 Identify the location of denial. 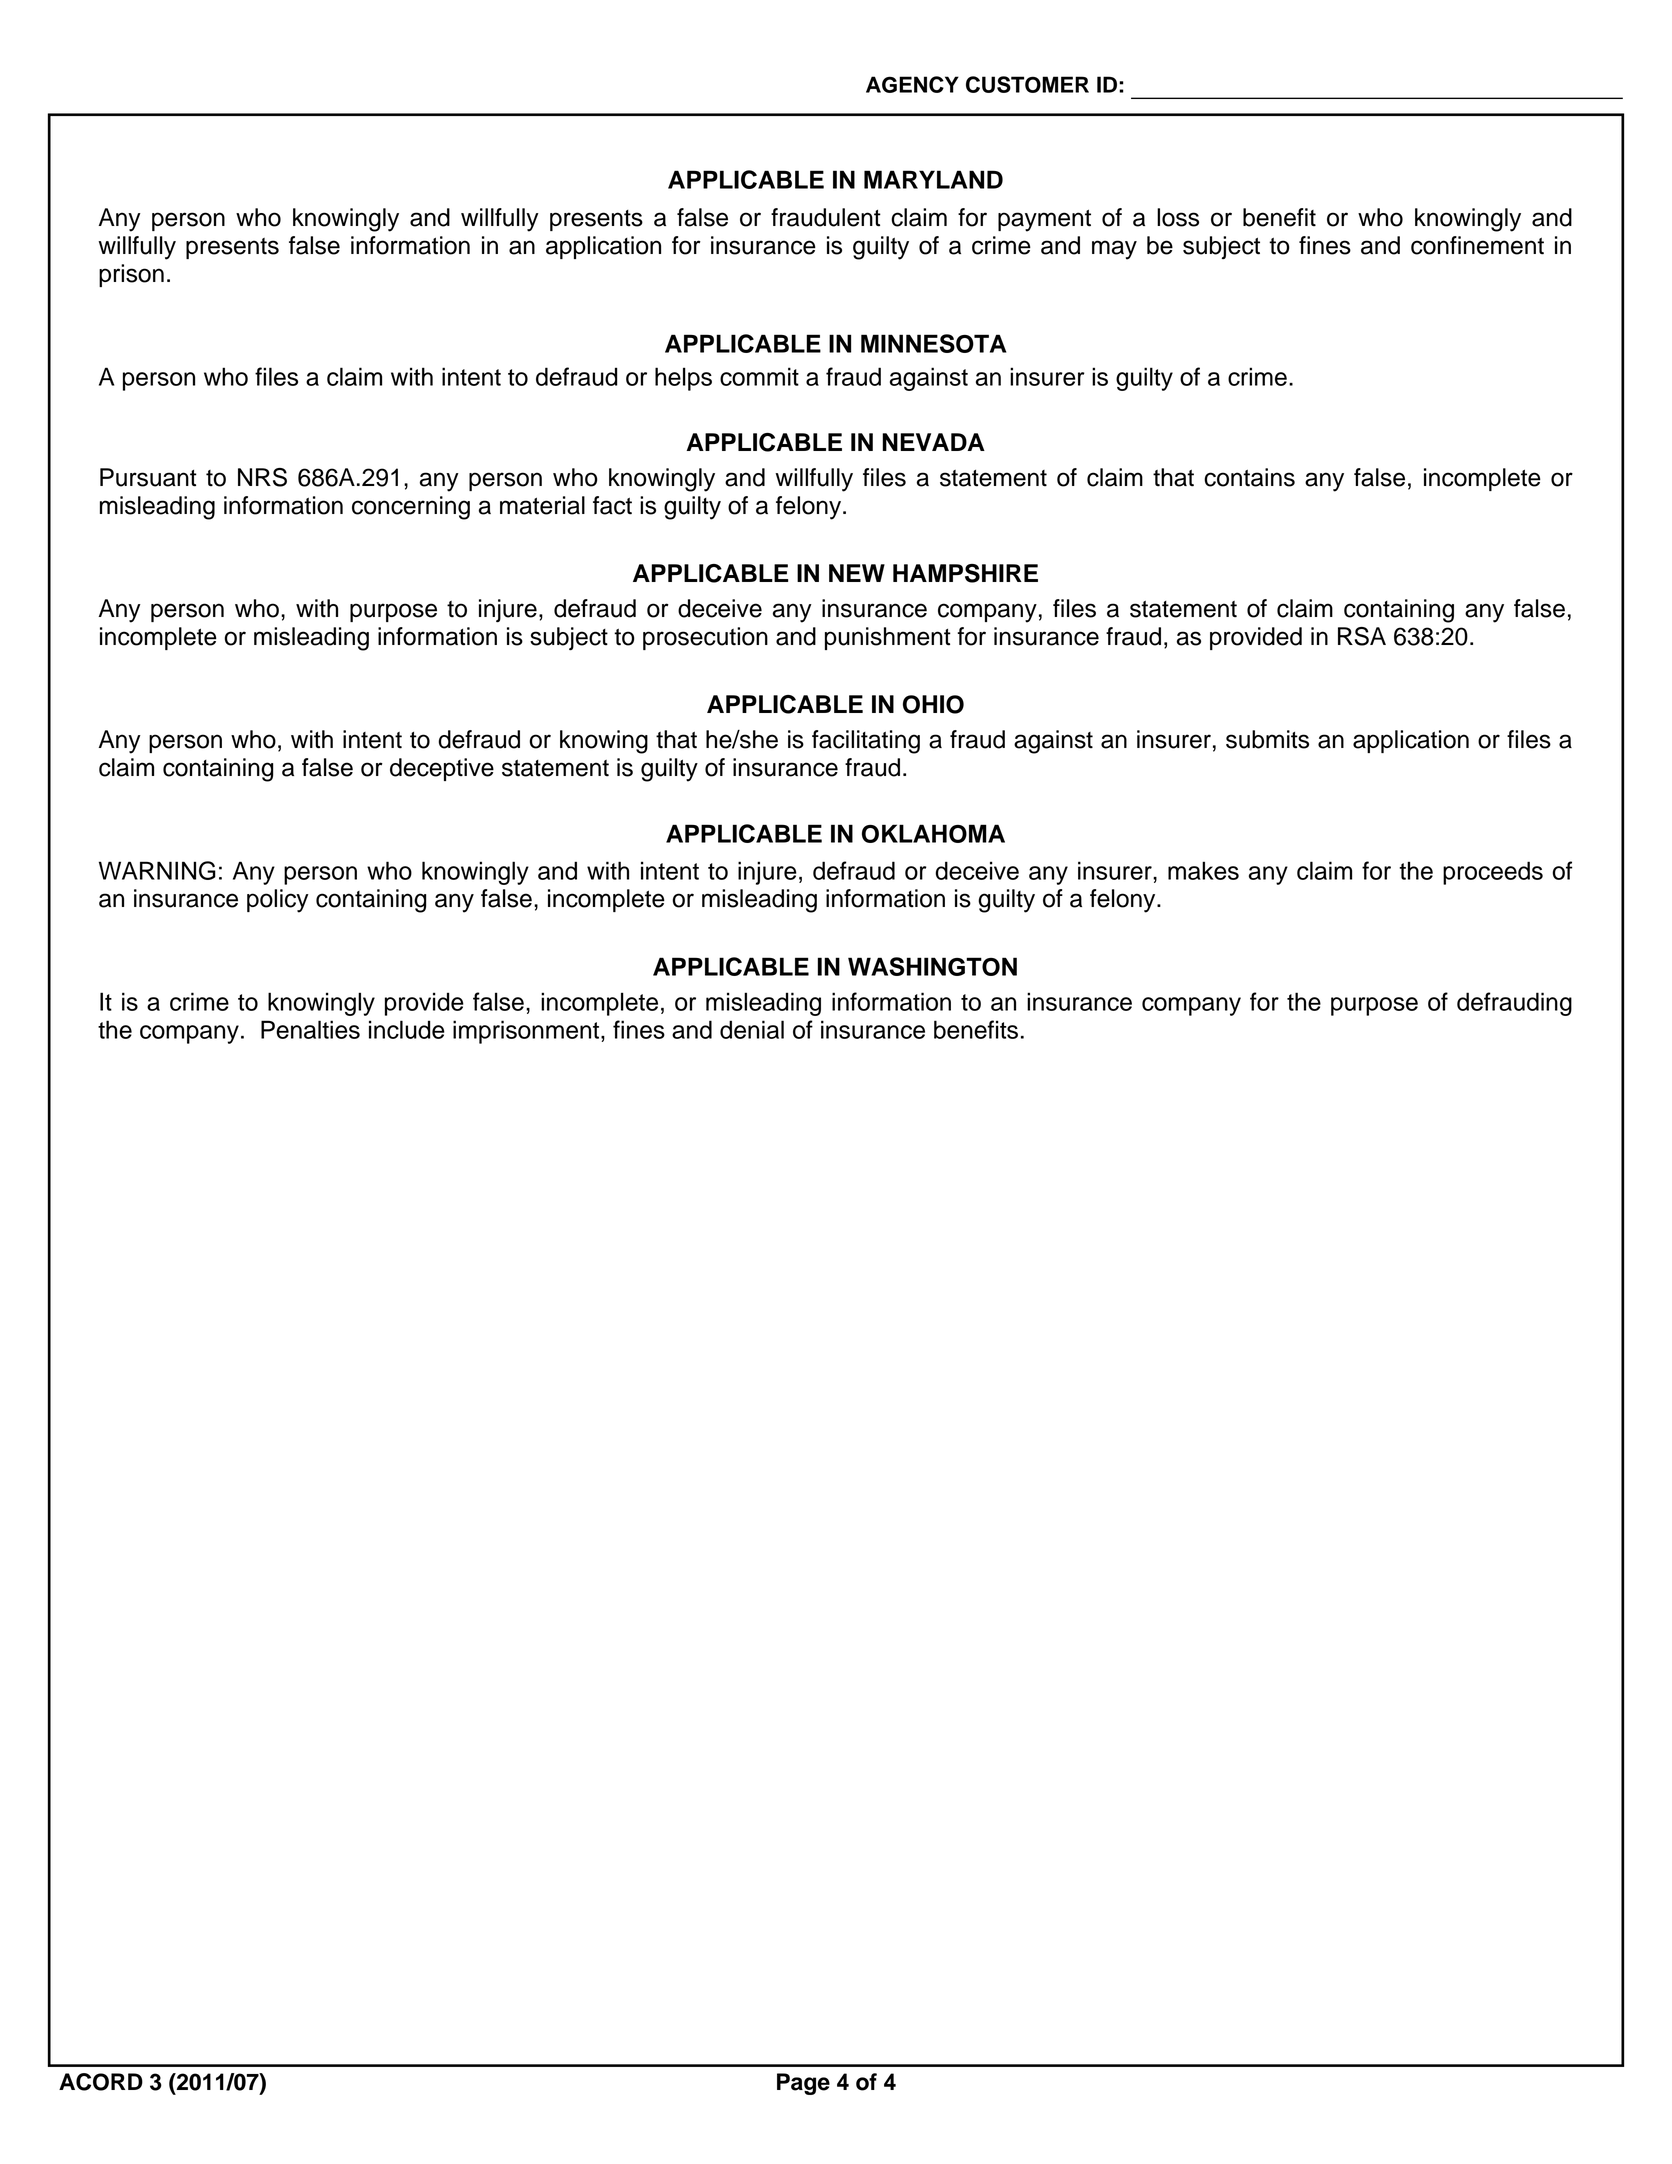
(752, 1029).
